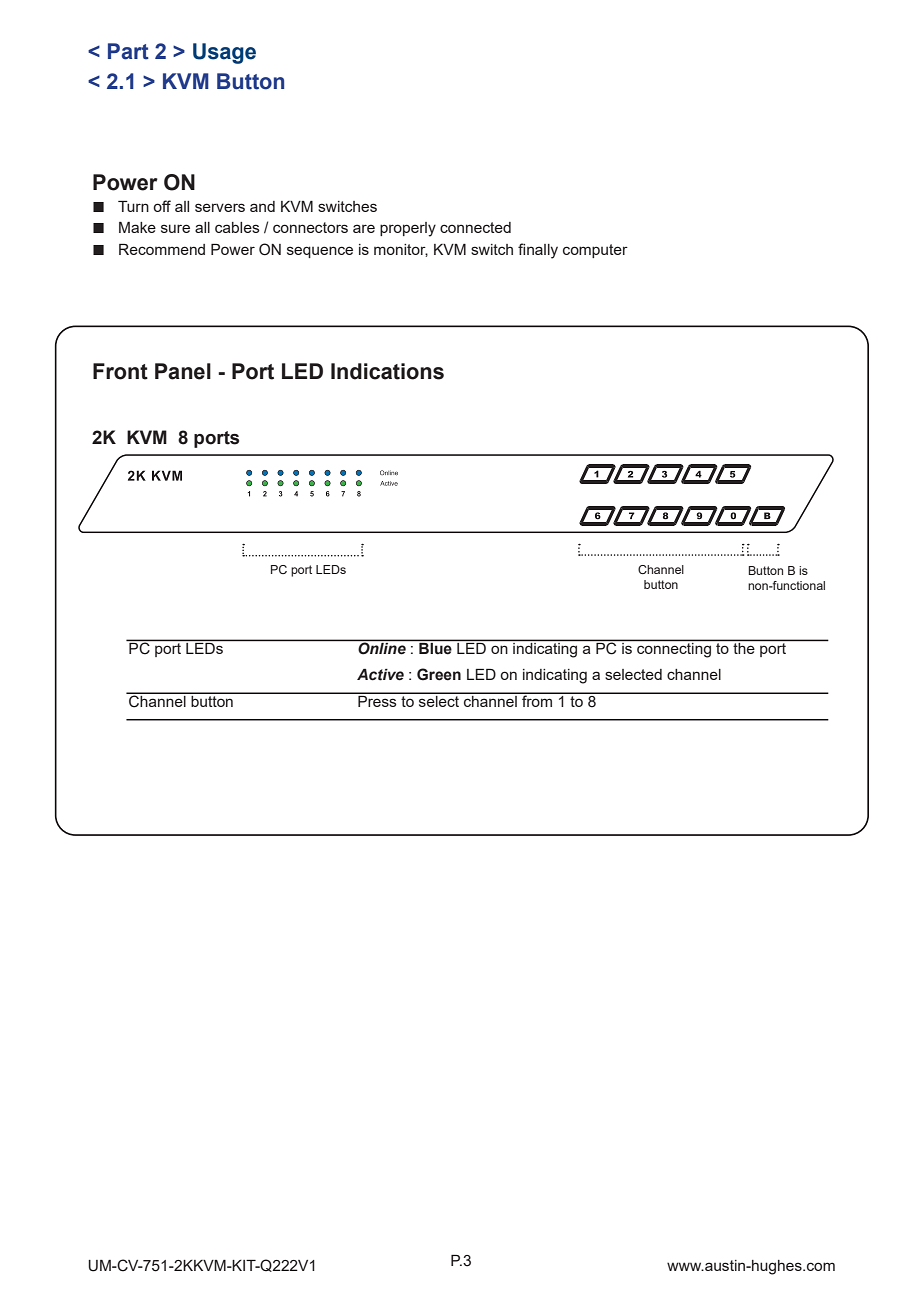 The width and height of the document is (924, 1308). I want to click on computer, so click(595, 251).
